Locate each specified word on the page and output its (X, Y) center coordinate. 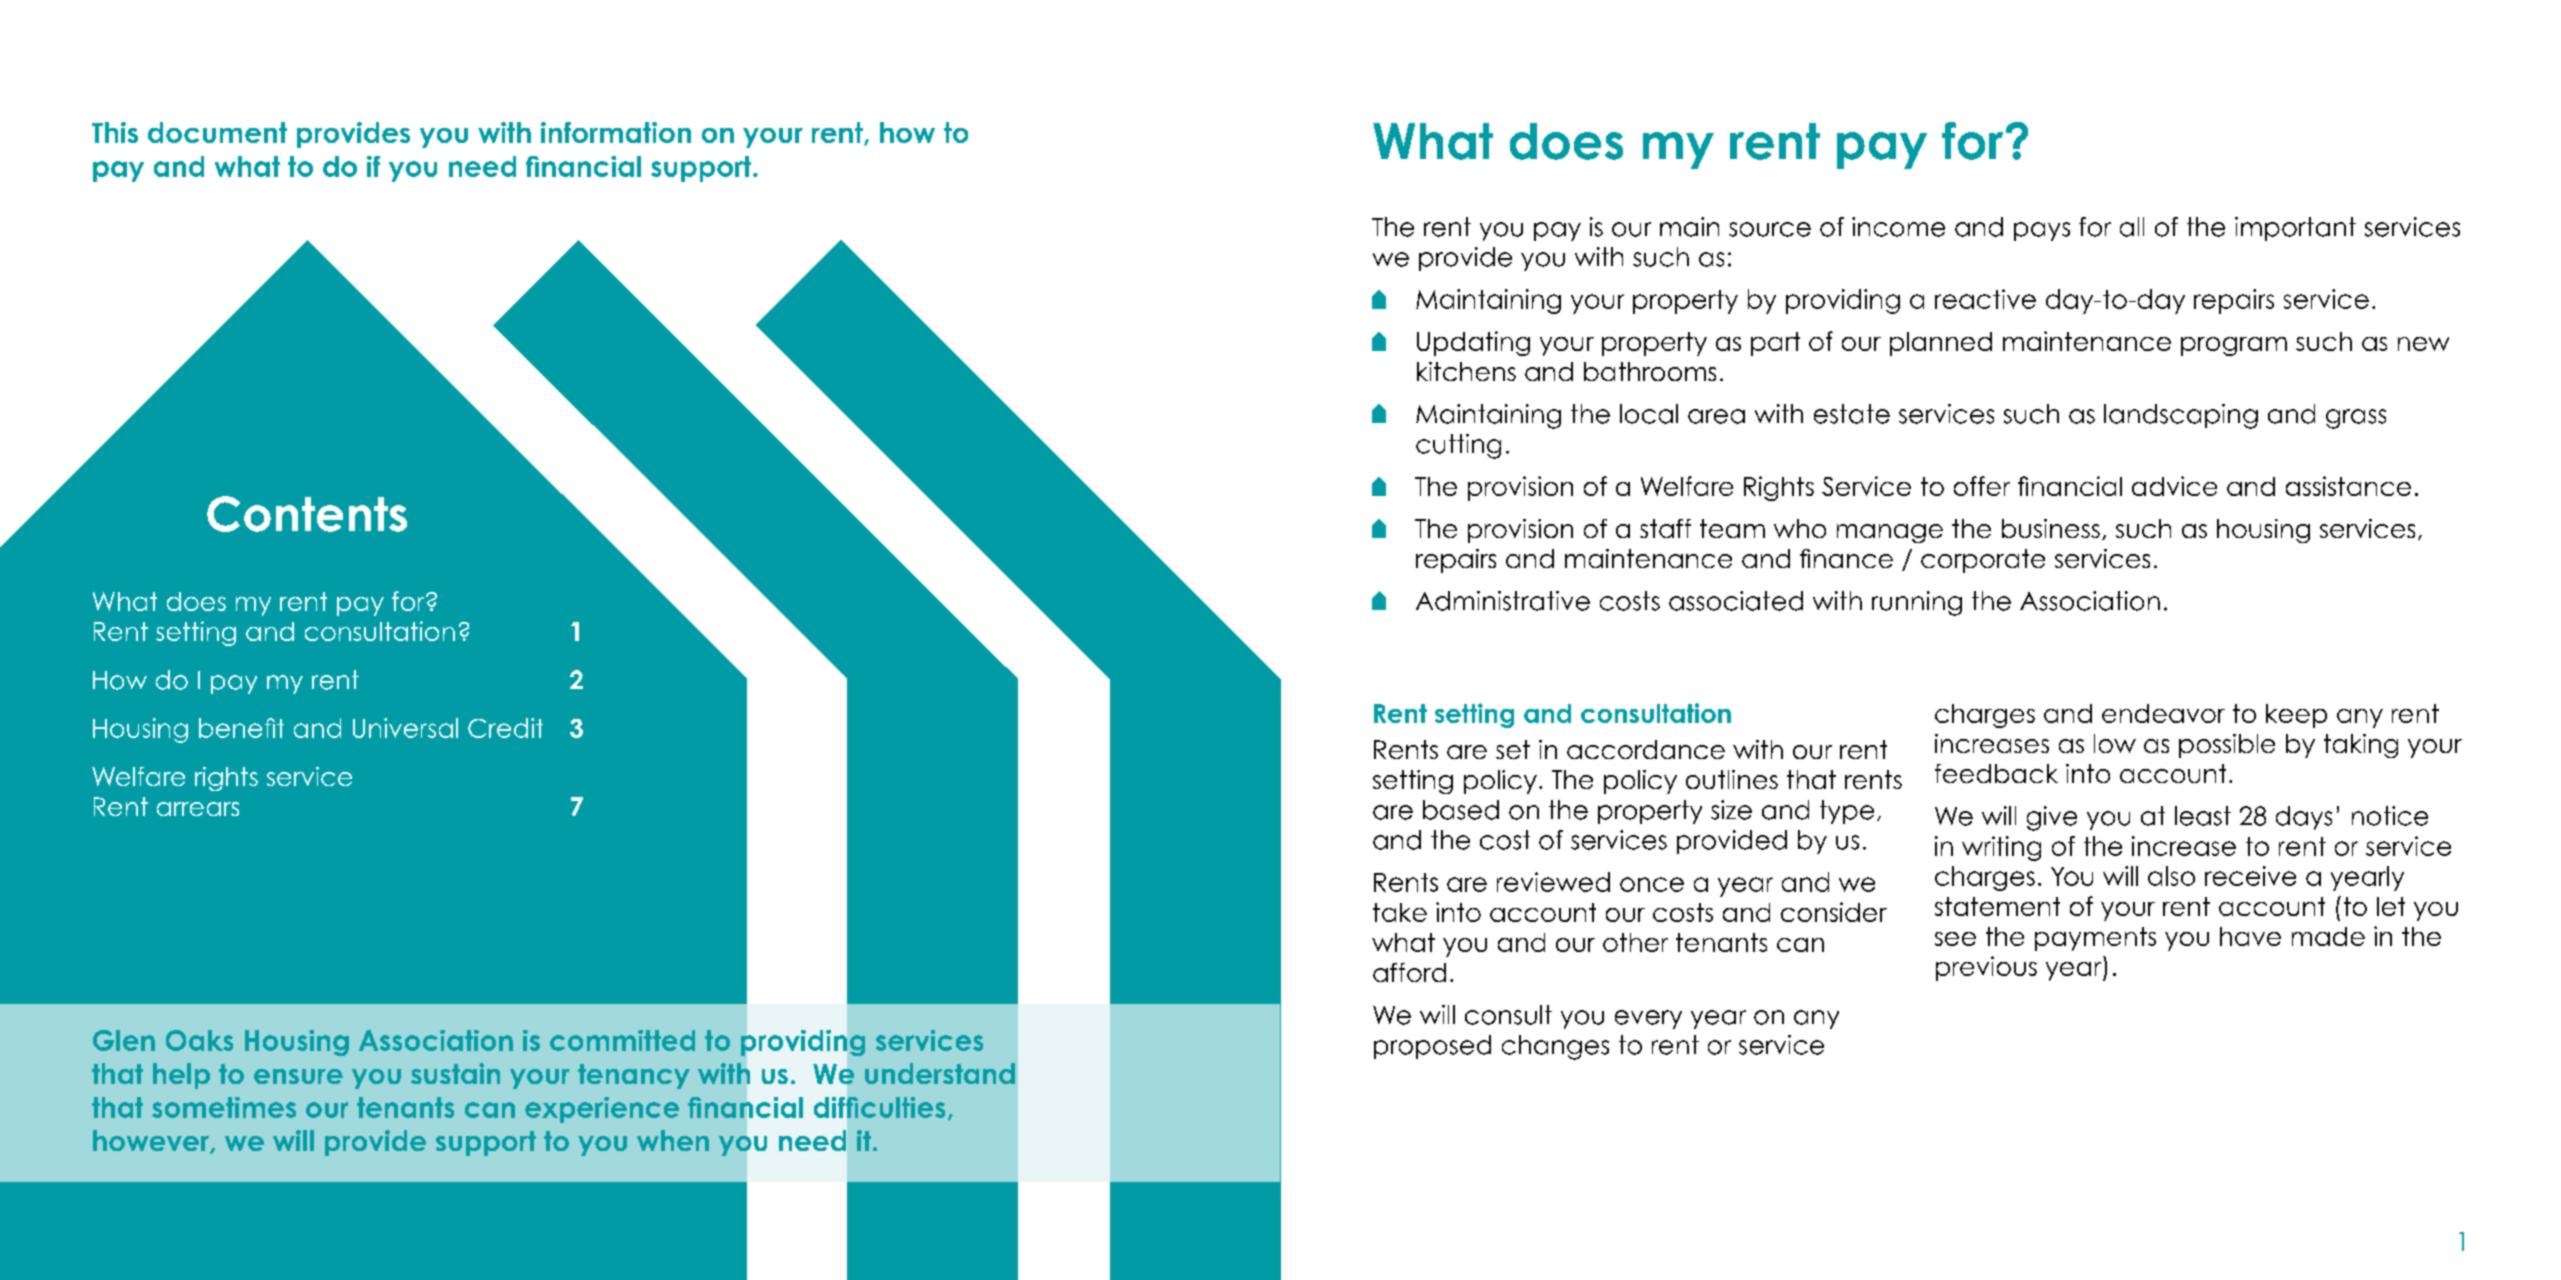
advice (2174, 486)
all (2132, 227)
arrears (198, 809)
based (1461, 810)
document (217, 132)
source (1770, 229)
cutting (1458, 446)
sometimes (224, 1107)
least (2203, 816)
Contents (307, 514)
